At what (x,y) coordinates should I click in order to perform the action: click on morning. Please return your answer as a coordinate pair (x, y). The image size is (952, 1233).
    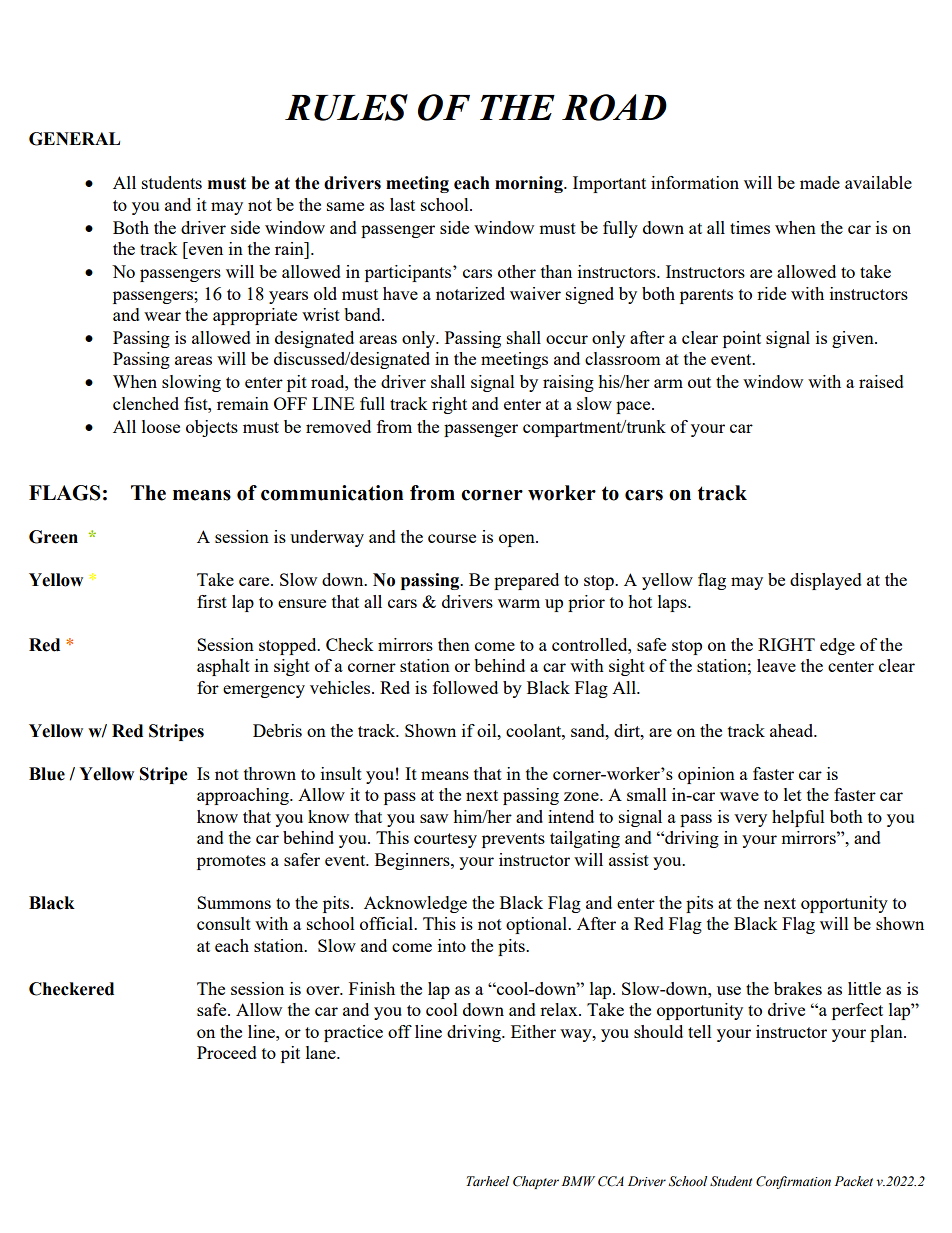
    Looking at the image, I should click on (530, 184).
